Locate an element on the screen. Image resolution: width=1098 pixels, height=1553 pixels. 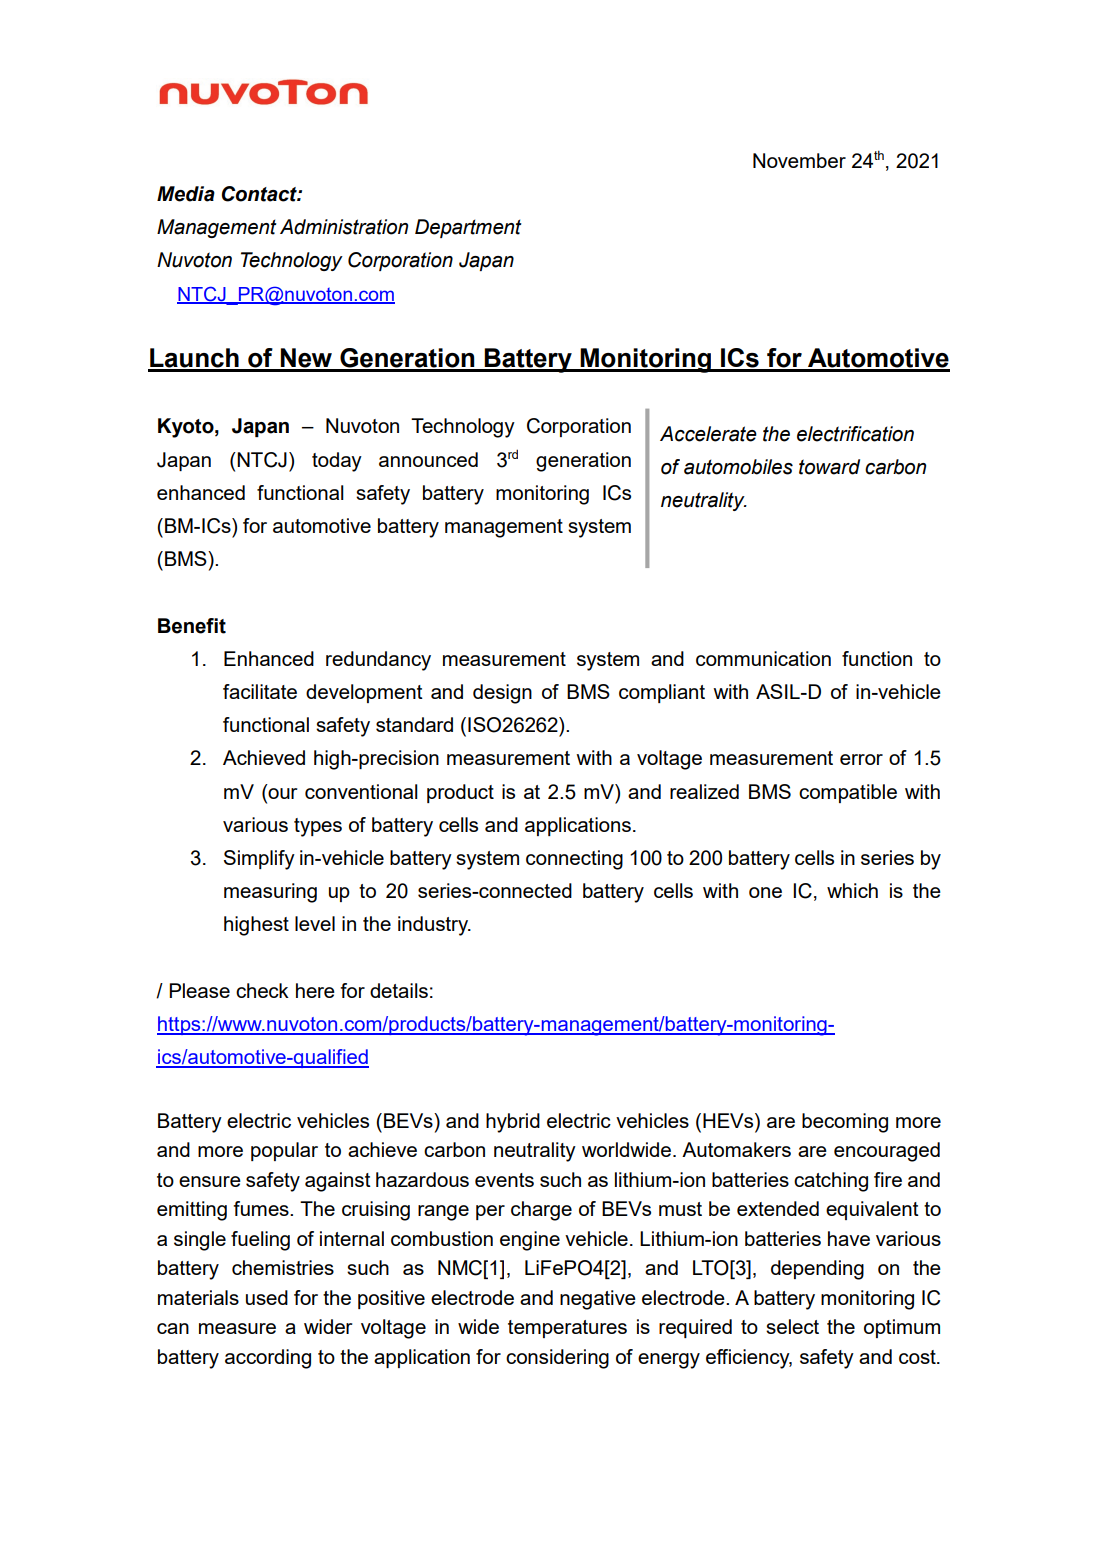
Media is located at coordinates (186, 194).
